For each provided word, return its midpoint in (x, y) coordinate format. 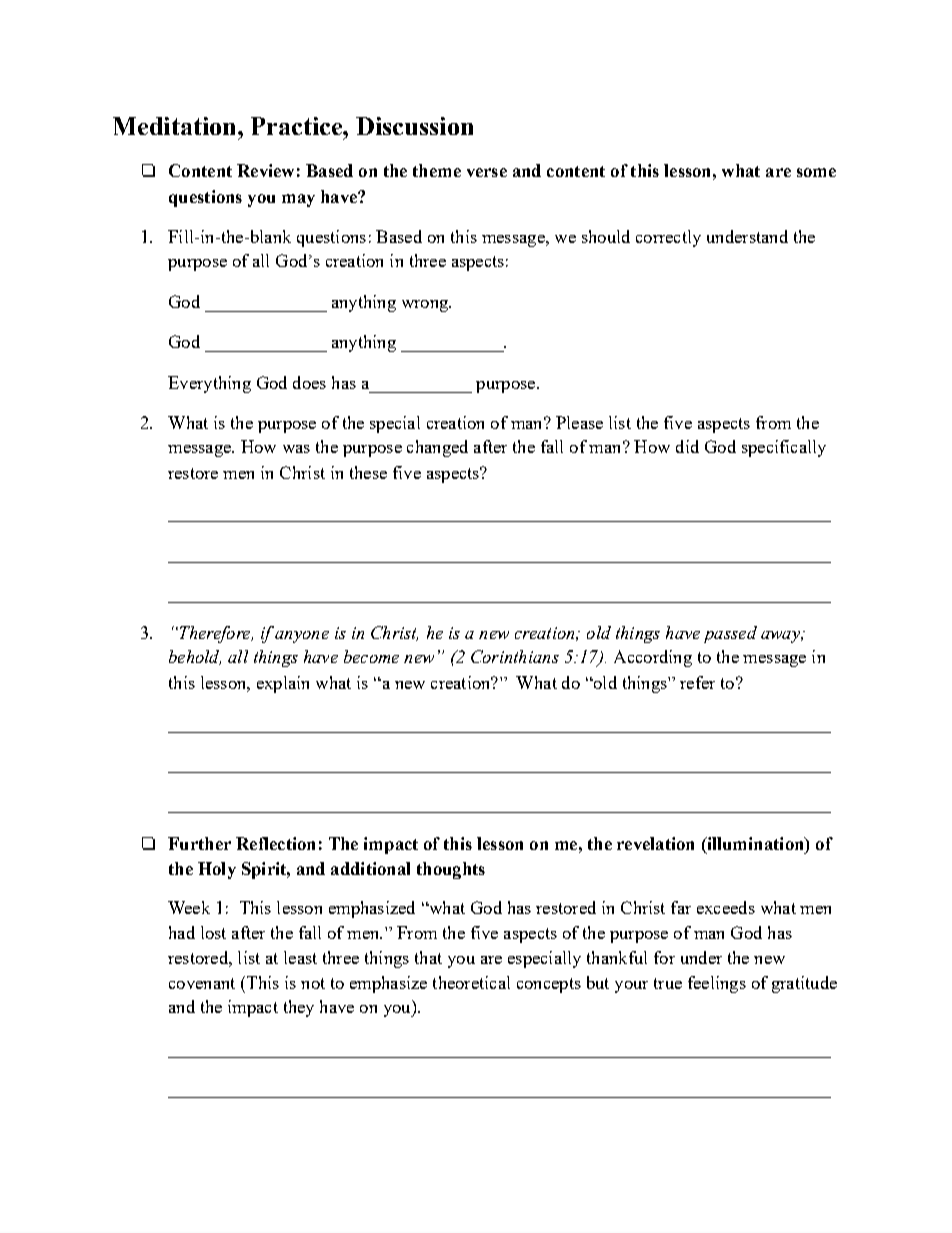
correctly (668, 238)
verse (487, 172)
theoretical (471, 982)
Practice (297, 126)
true (668, 983)
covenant (202, 983)
